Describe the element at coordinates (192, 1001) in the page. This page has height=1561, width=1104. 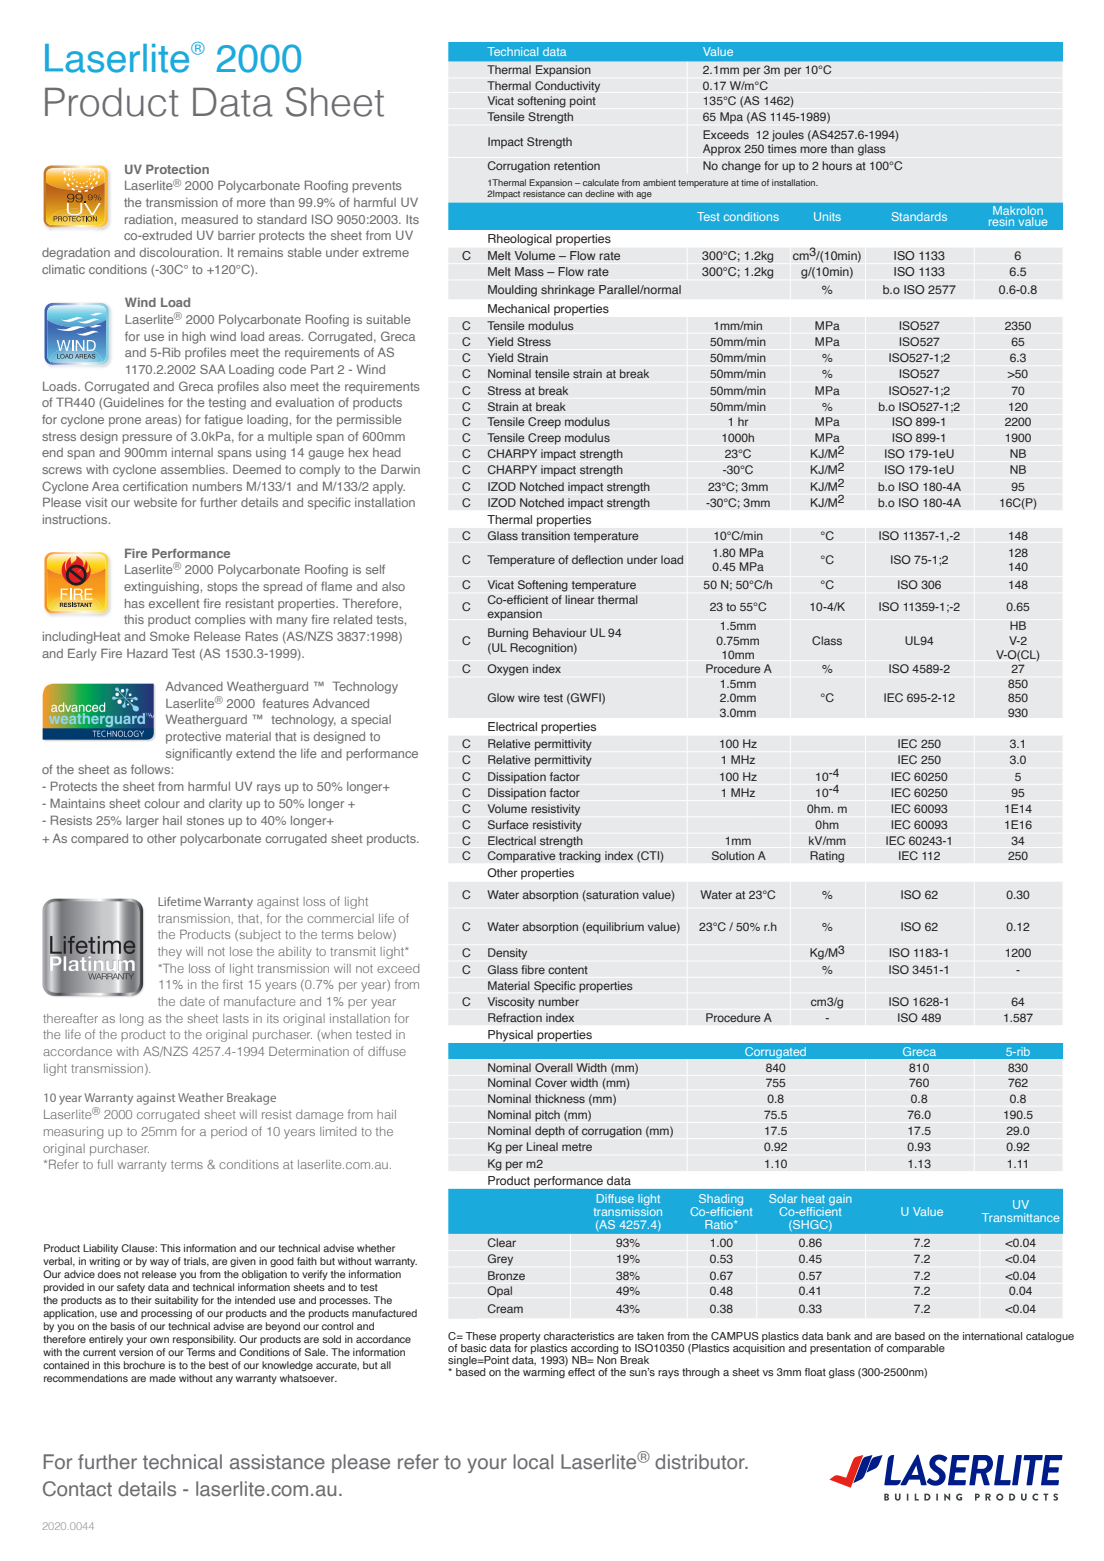
I see `date` at that location.
